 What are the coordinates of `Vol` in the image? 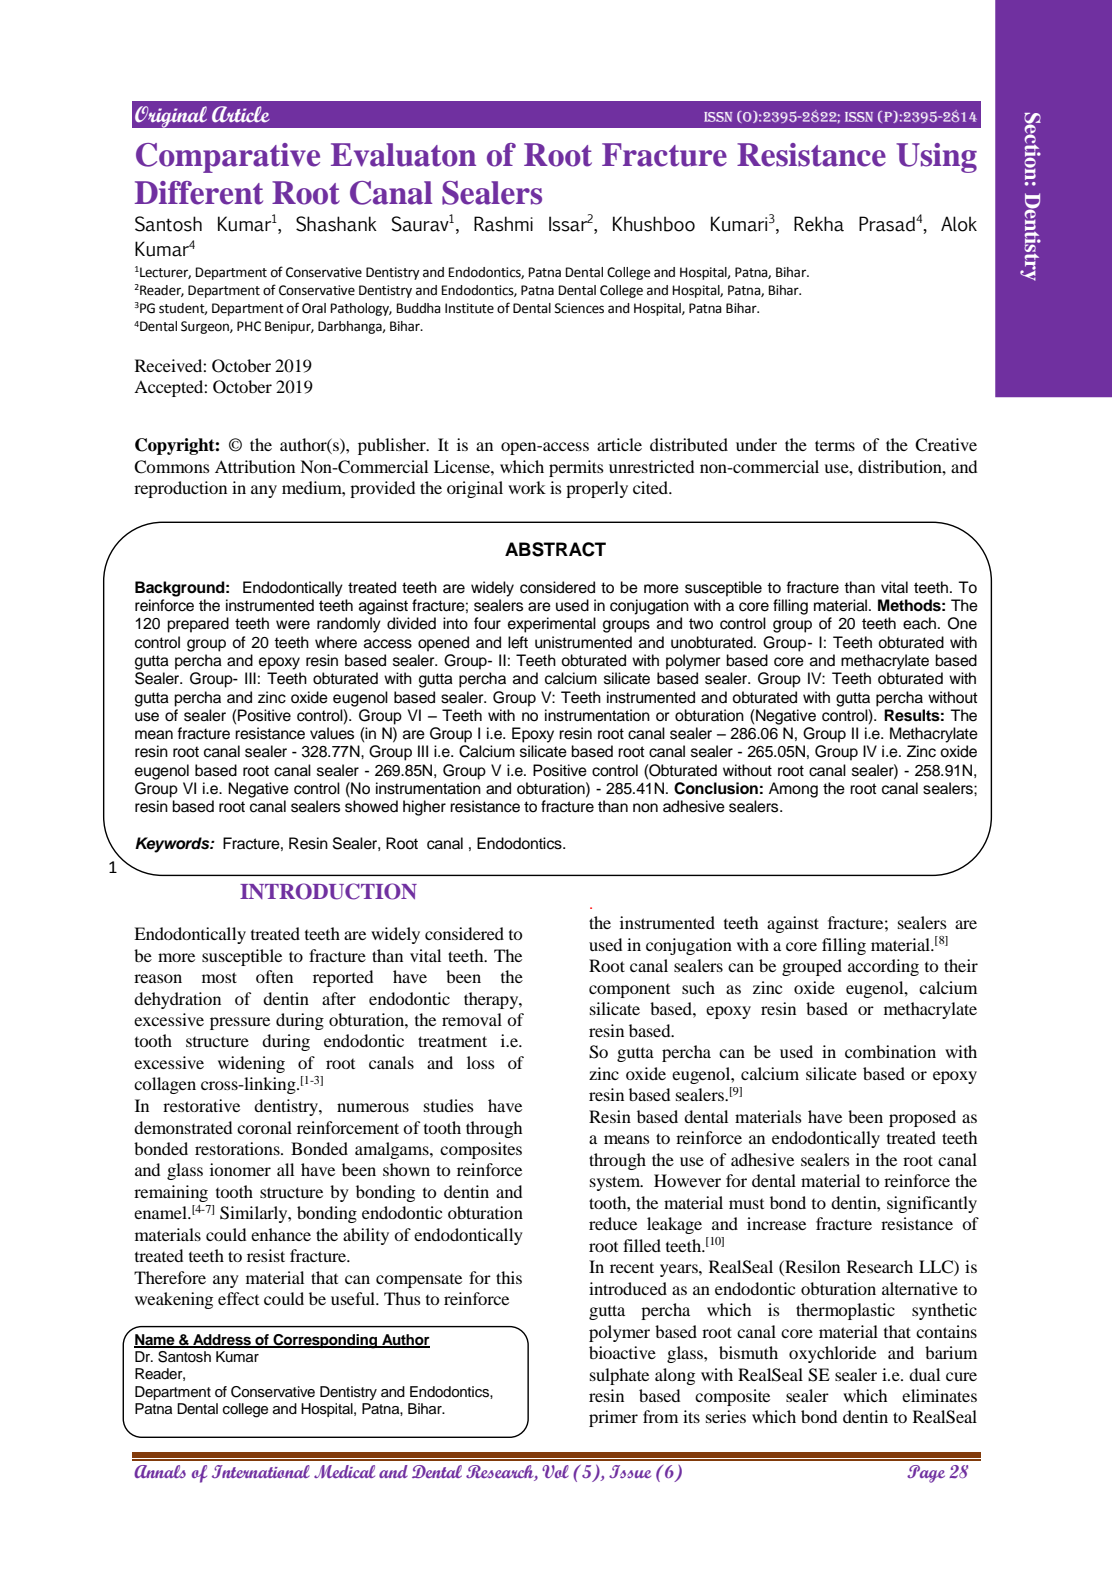 It's located at (555, 1471).
